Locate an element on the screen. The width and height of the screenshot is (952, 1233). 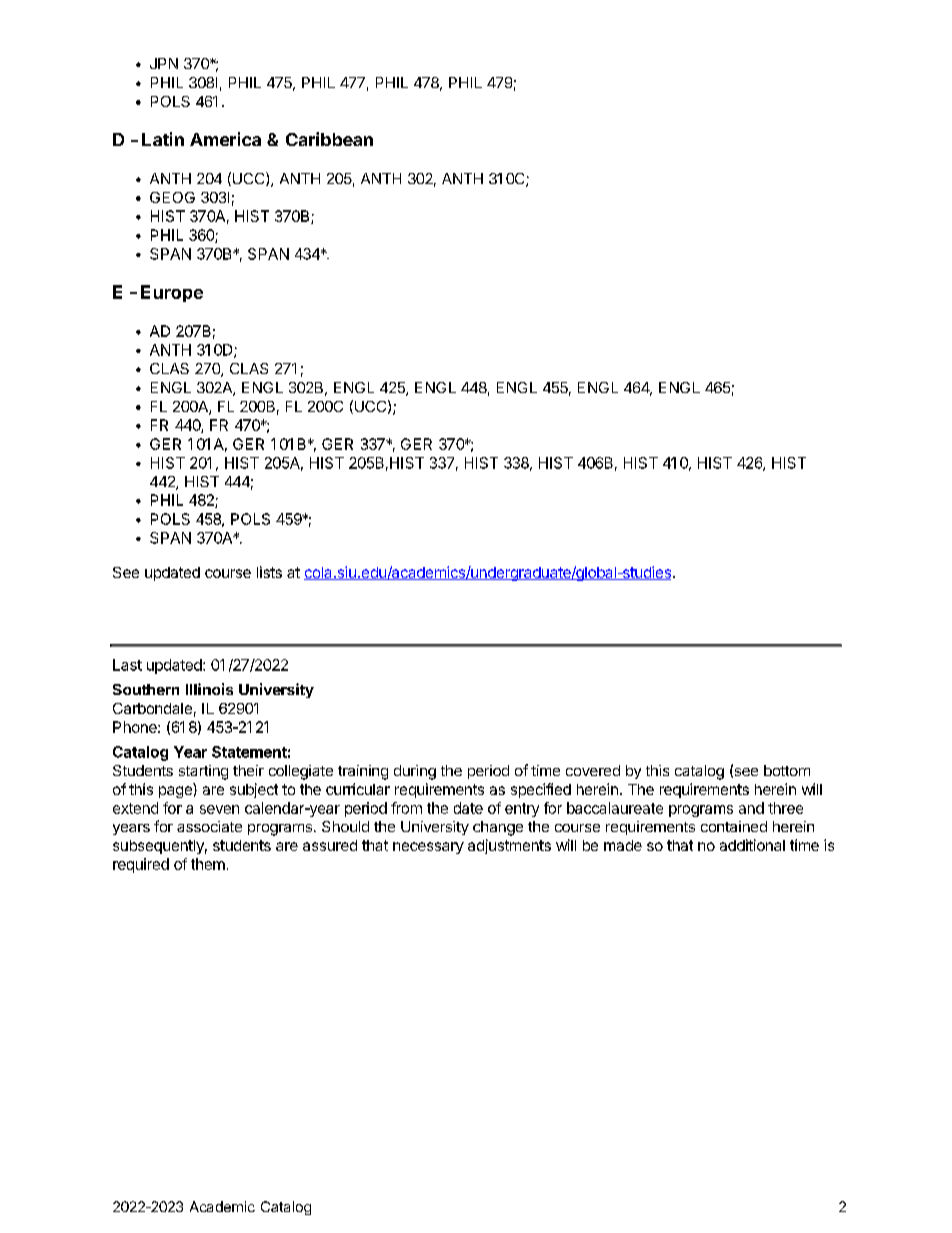
Caribbean is located at coordinates (329, 139).
